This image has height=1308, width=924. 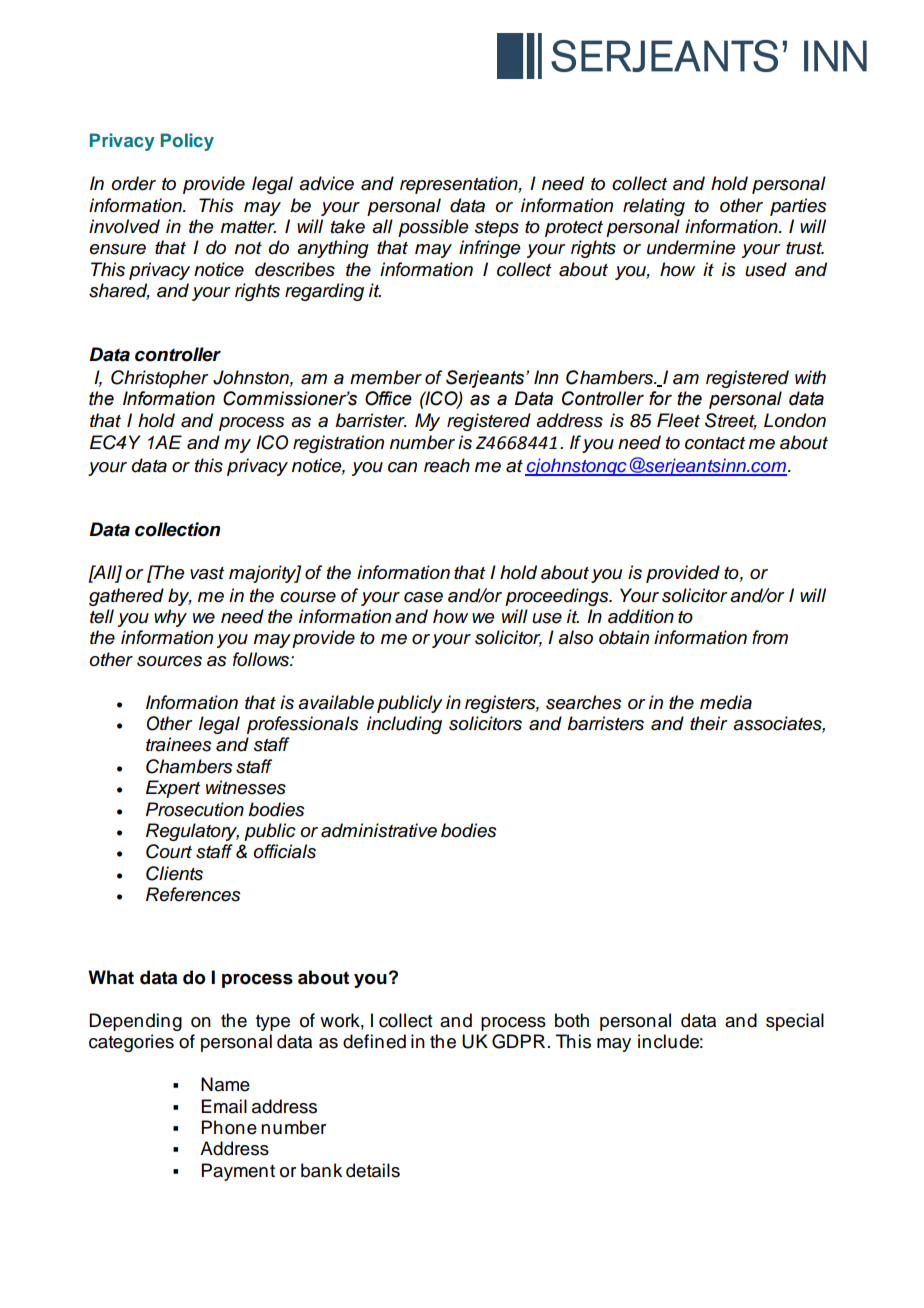 I want to click on special, so click(x=795, y=1022).
